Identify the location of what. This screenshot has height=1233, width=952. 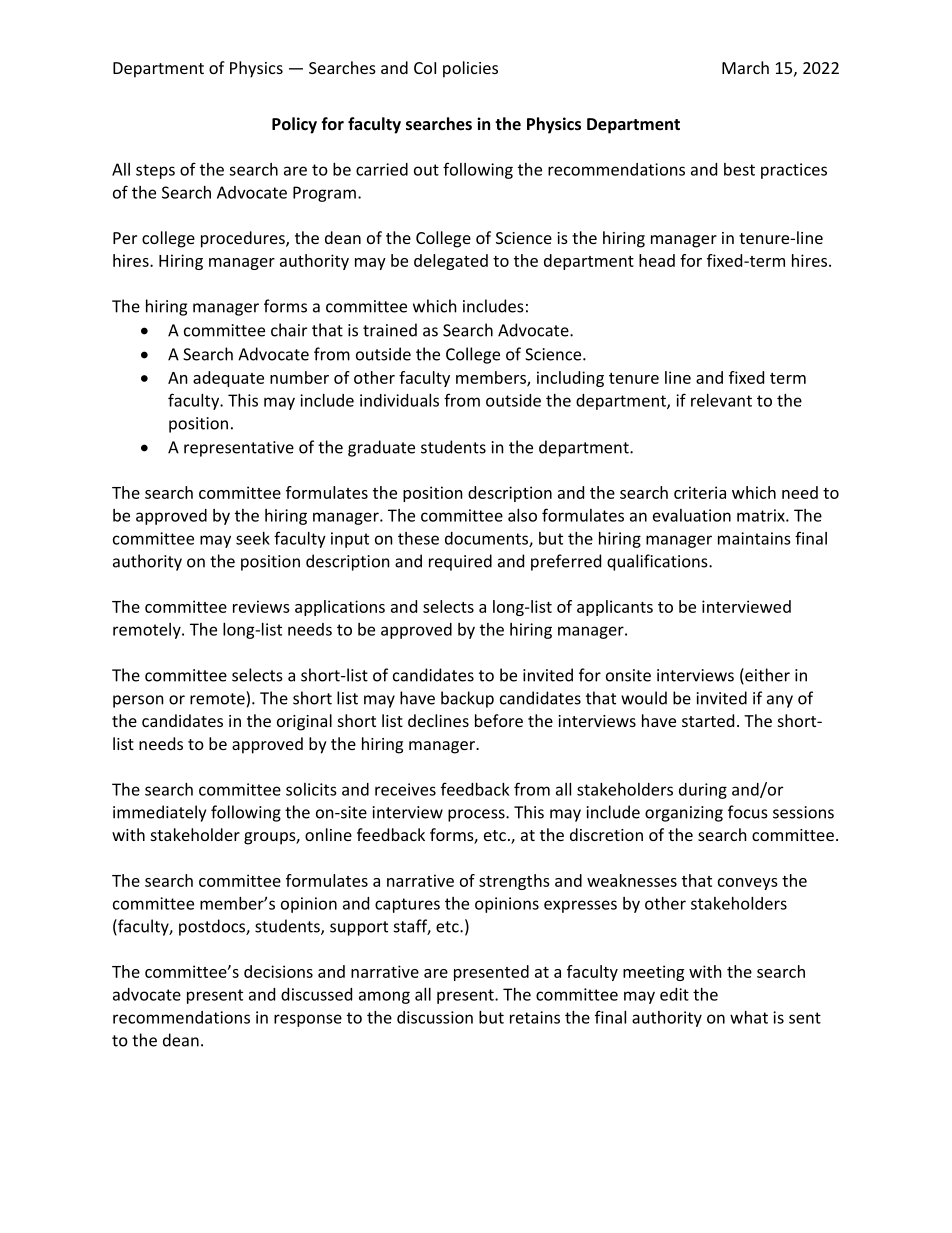
(749, 1017).
